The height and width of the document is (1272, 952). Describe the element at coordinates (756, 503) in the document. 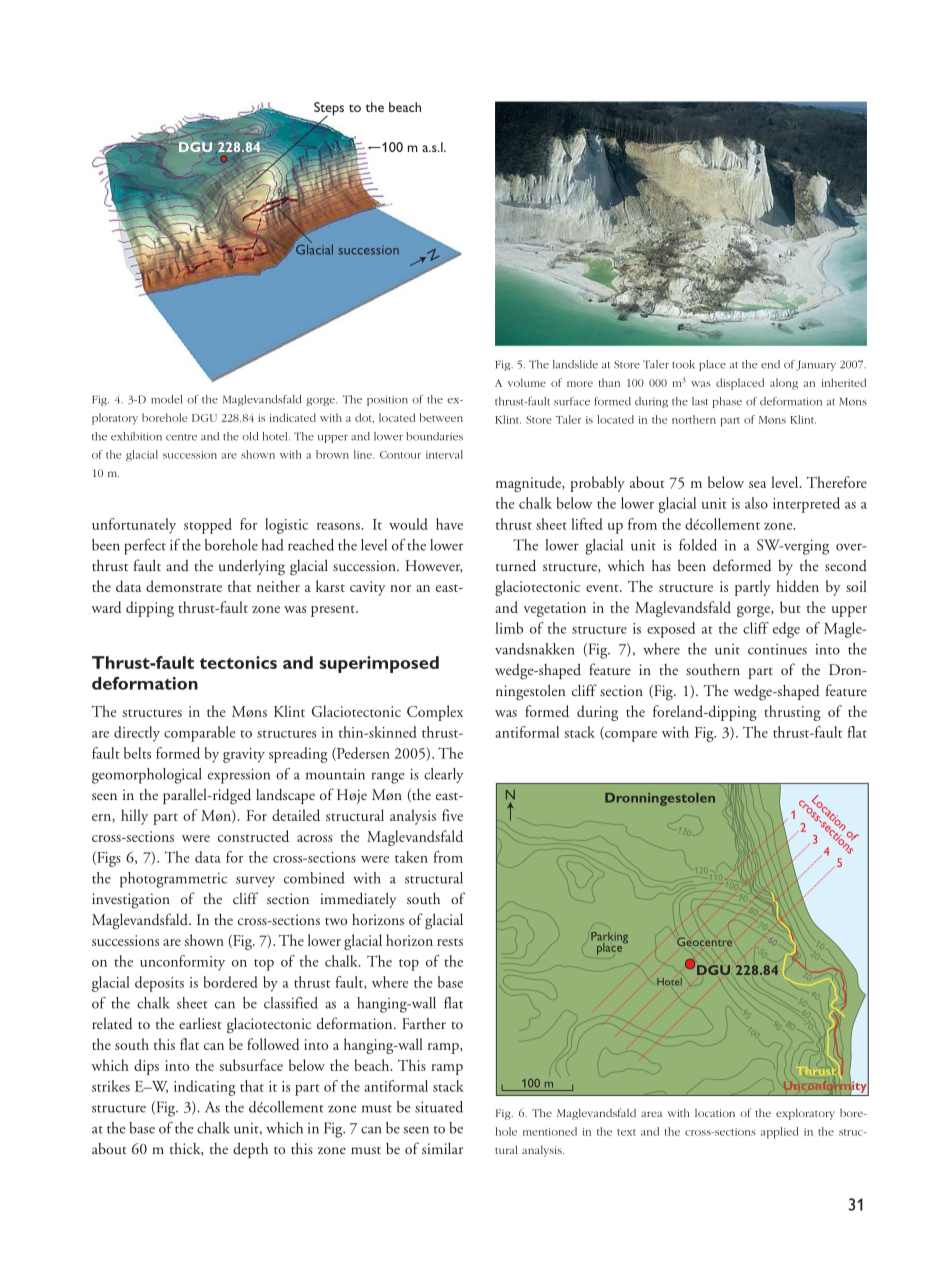

I see `also` at that location.
